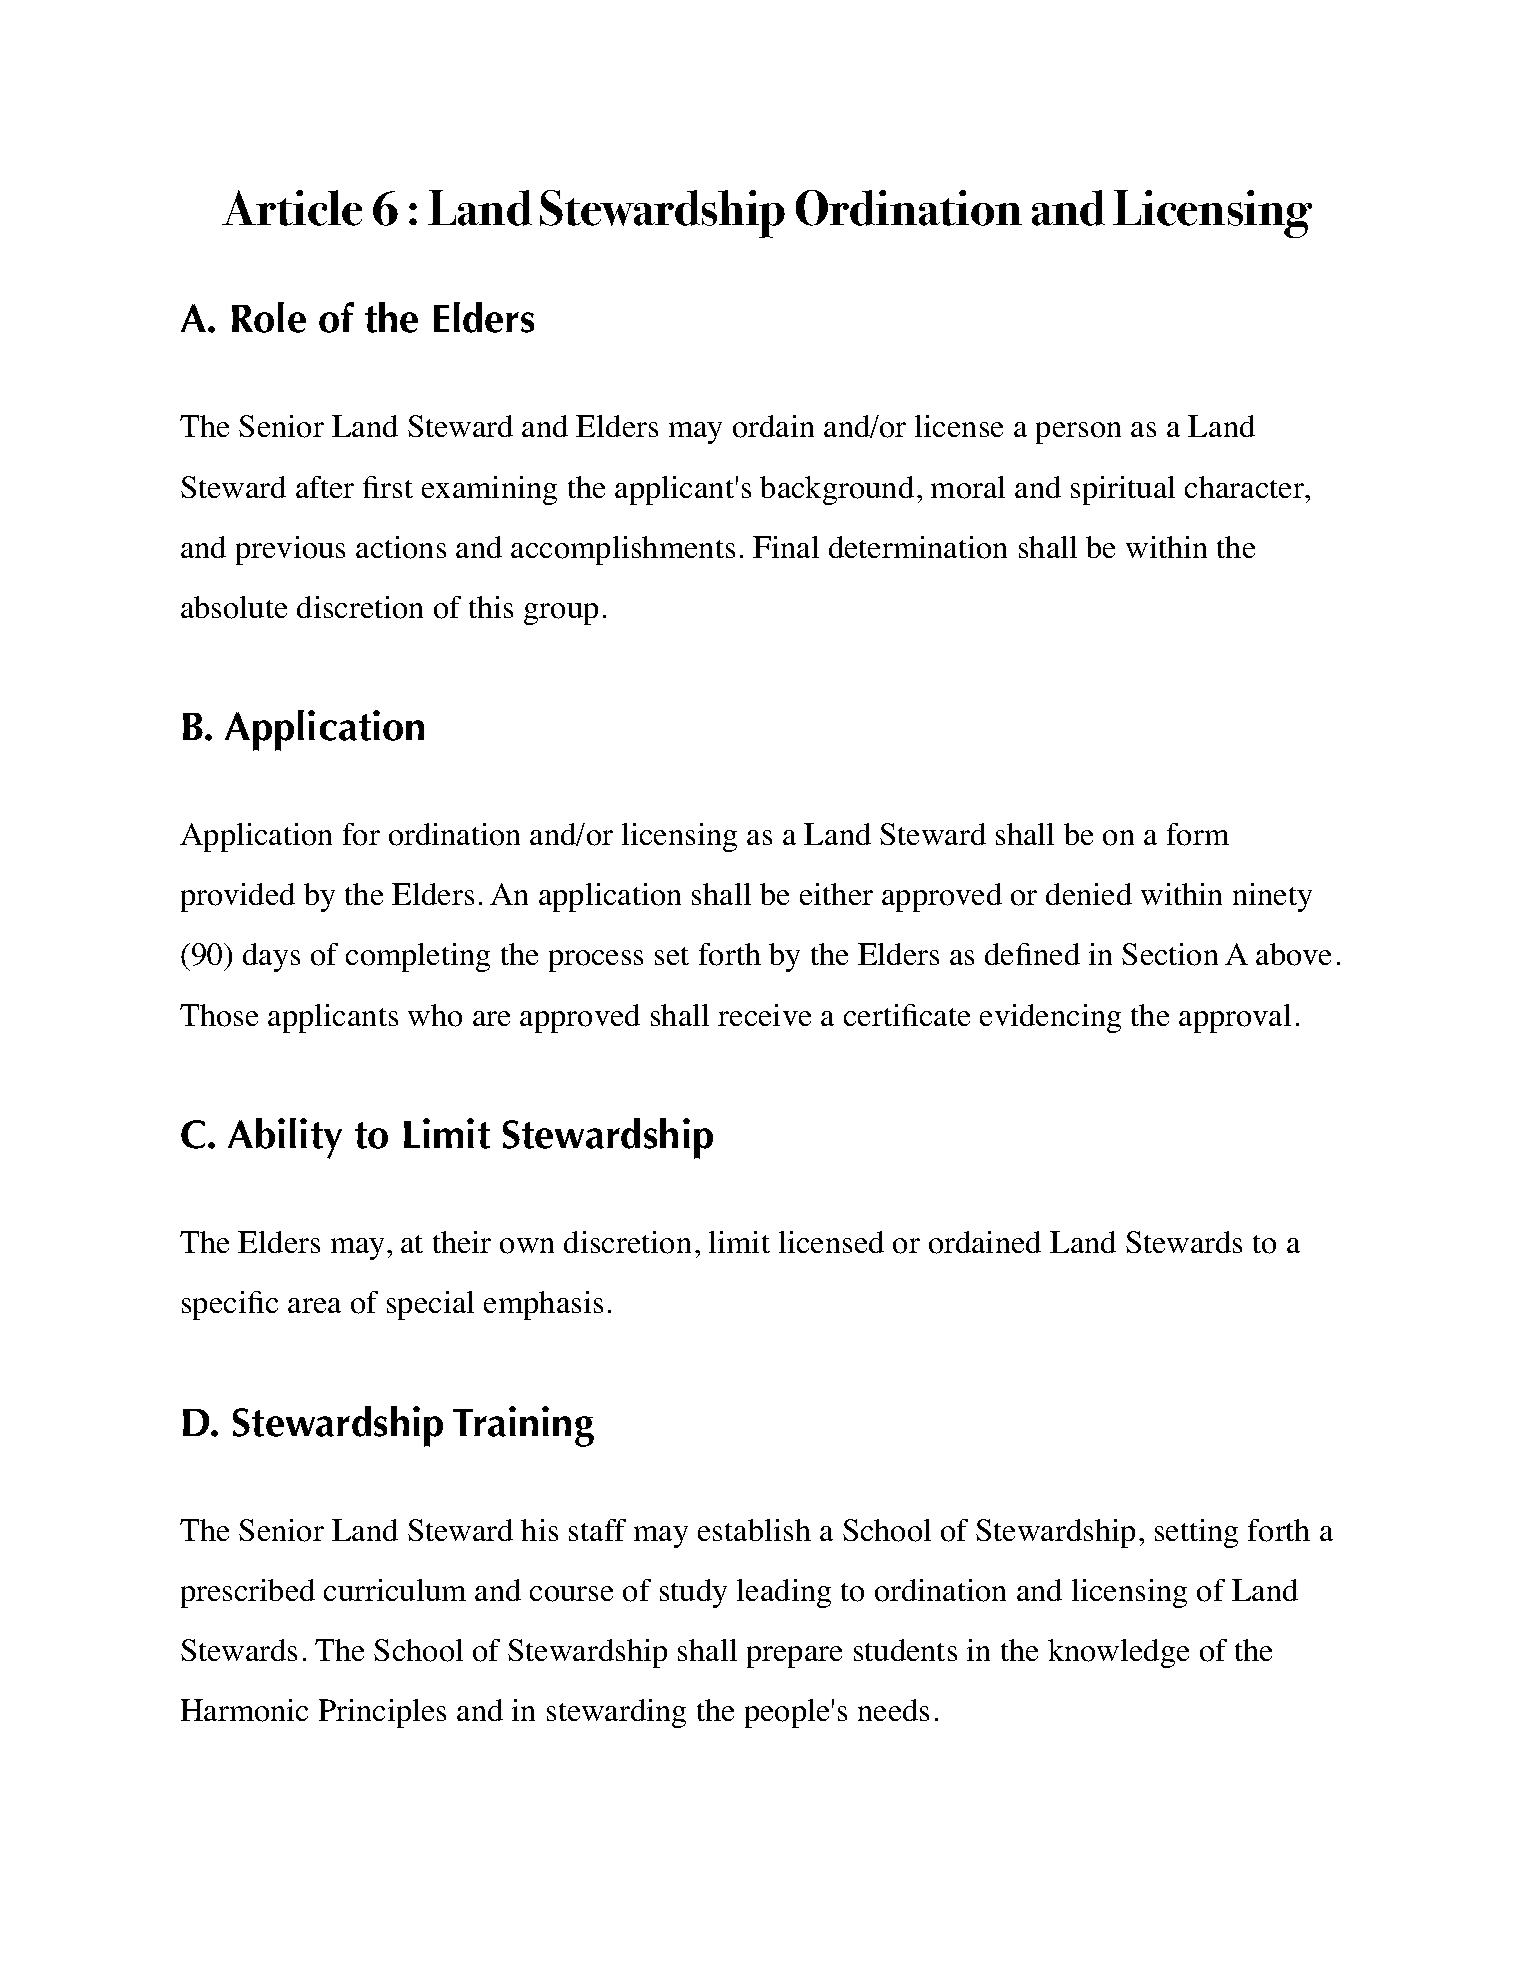 The image size is (1532, 1982). What do you see at coordinates (382, 1713) in the page?
I see `Principles` at bounding box center [382, 1713].
